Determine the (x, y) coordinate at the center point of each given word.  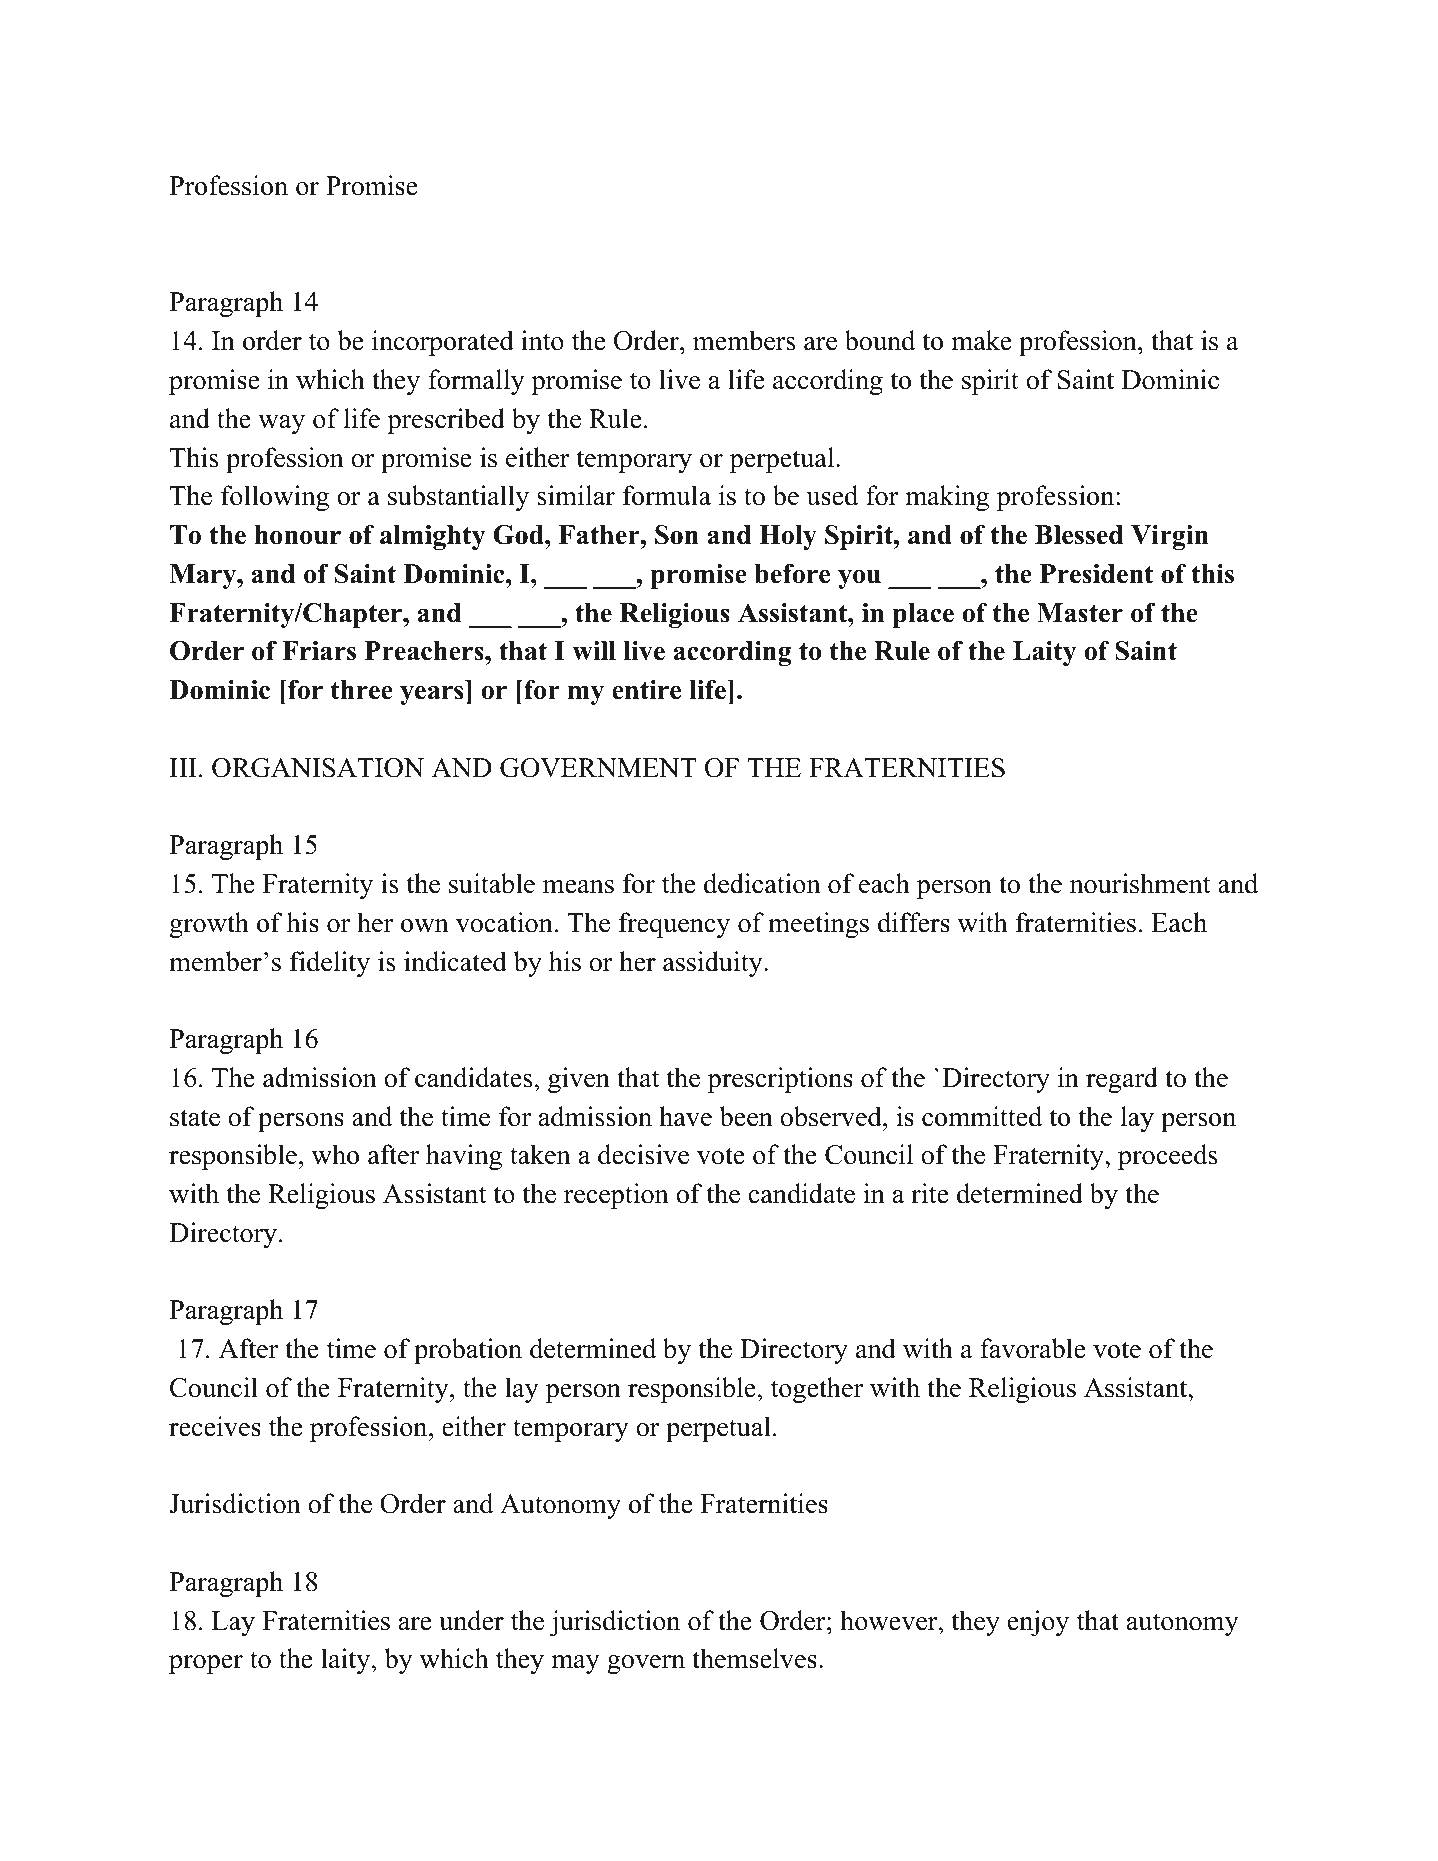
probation (468, 1351)
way (281, 424)
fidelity (330, 964)
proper (206, 1664)
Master (1080, 613)
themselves (754, 1658)
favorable (1032, 1348)
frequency (674, 925)
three (362, 690)
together (817, 1390)
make (981, 340)
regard (1122, 1080)
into (542, 340)
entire (646, 690)
